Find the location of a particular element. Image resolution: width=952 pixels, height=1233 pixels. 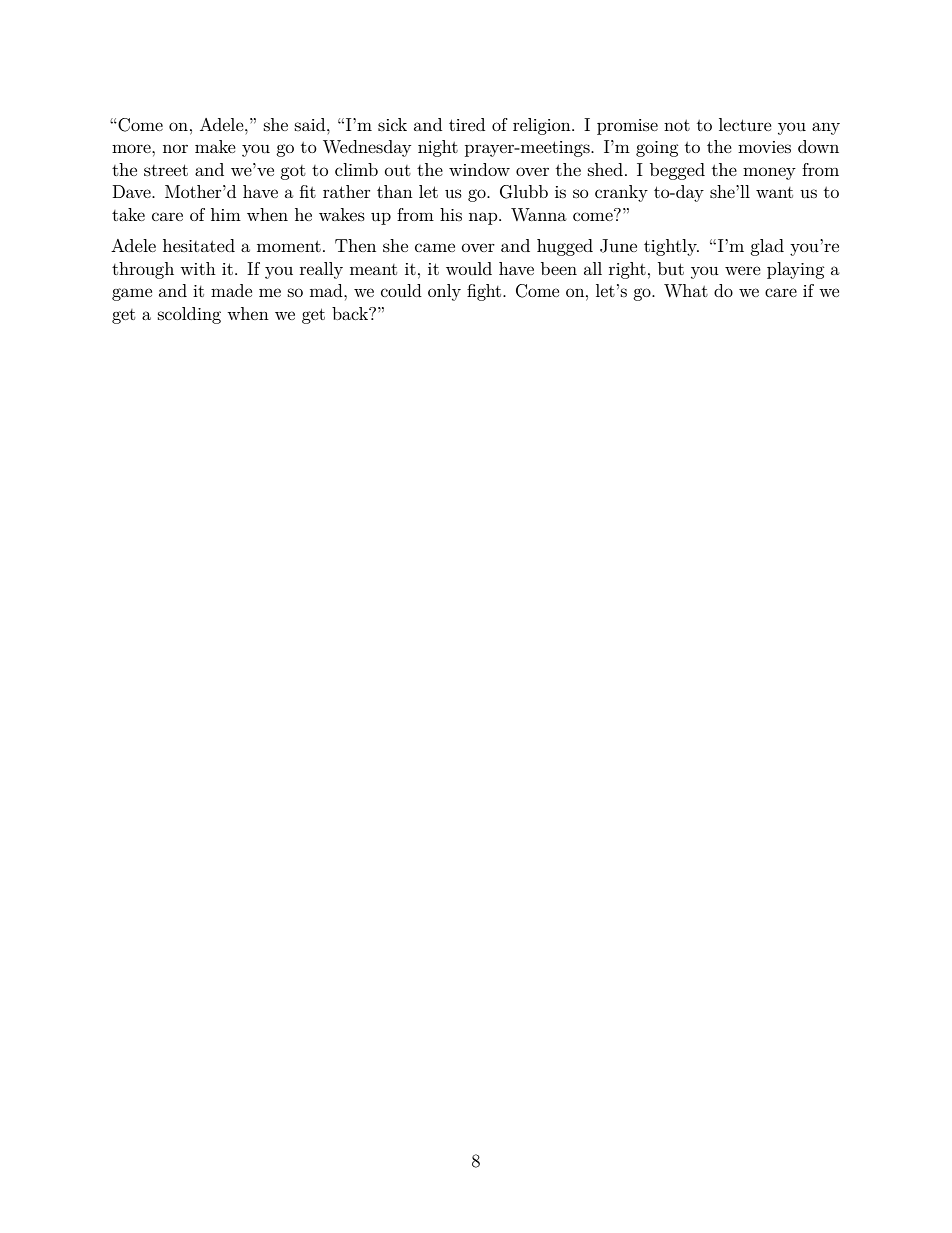

said is located at coordinates (311, 124).
